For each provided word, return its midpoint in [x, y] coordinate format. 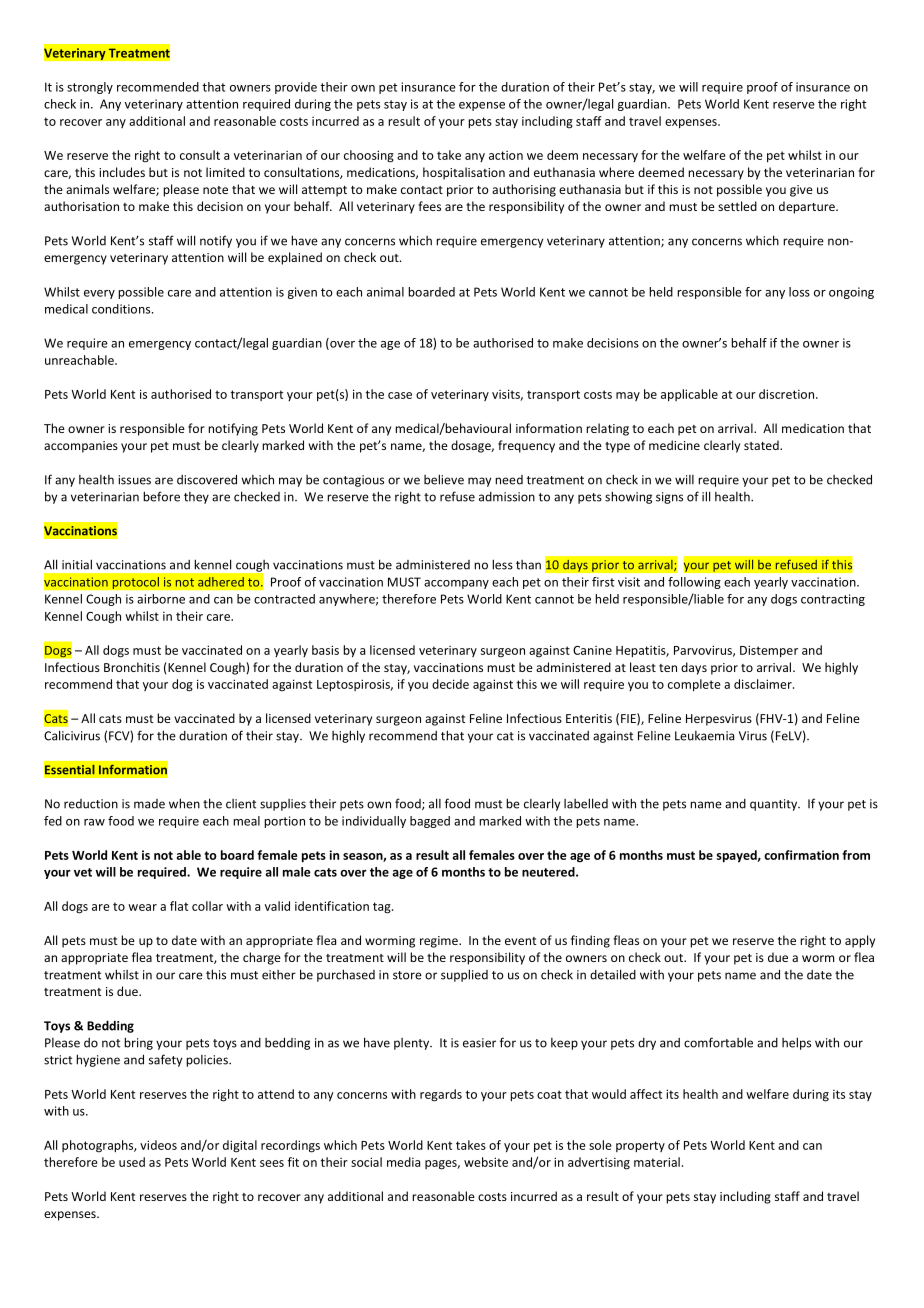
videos [158, 1145]
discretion [786, 394]
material [657, 1162]
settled [737, 206]
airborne [161, 599]
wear [142, 907]
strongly [90, 88]
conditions [122, 309]
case [400, 395]
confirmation [801, 855]
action [506, 155]
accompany [456, 584]
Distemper [769, 651]
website [486, 1162]
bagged [430, 822]
